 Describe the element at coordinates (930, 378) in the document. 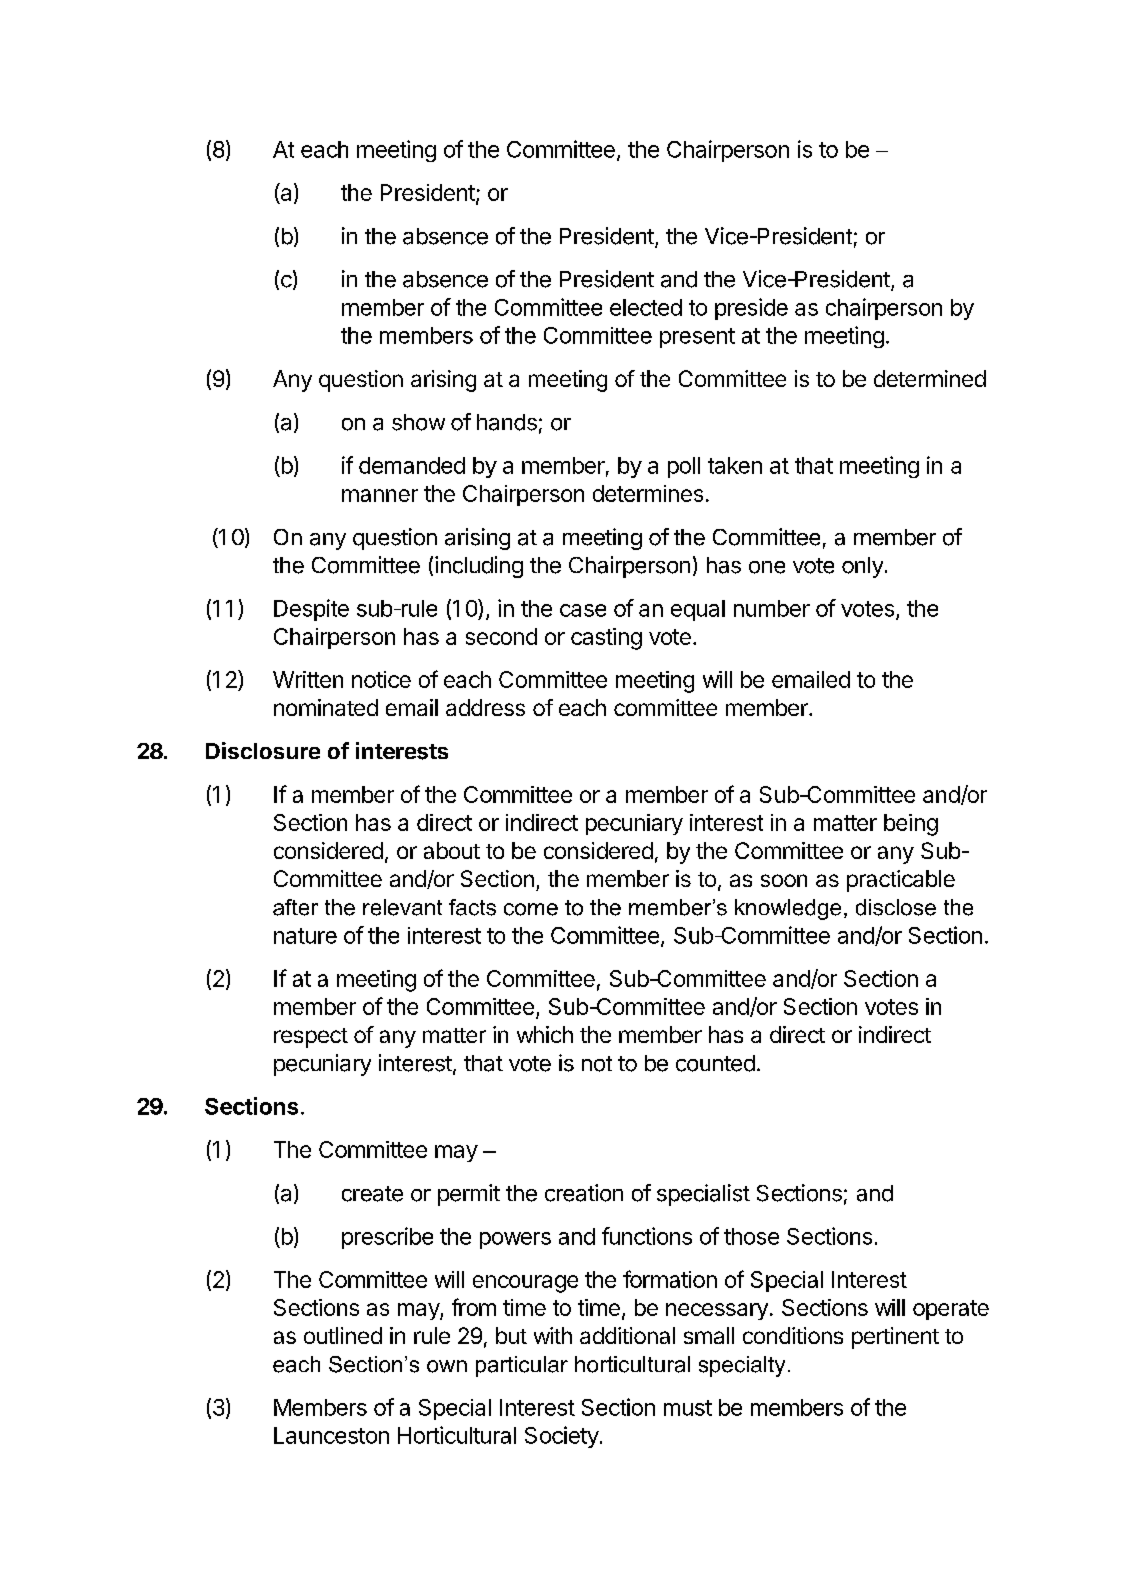

I see `determined` at that location.
